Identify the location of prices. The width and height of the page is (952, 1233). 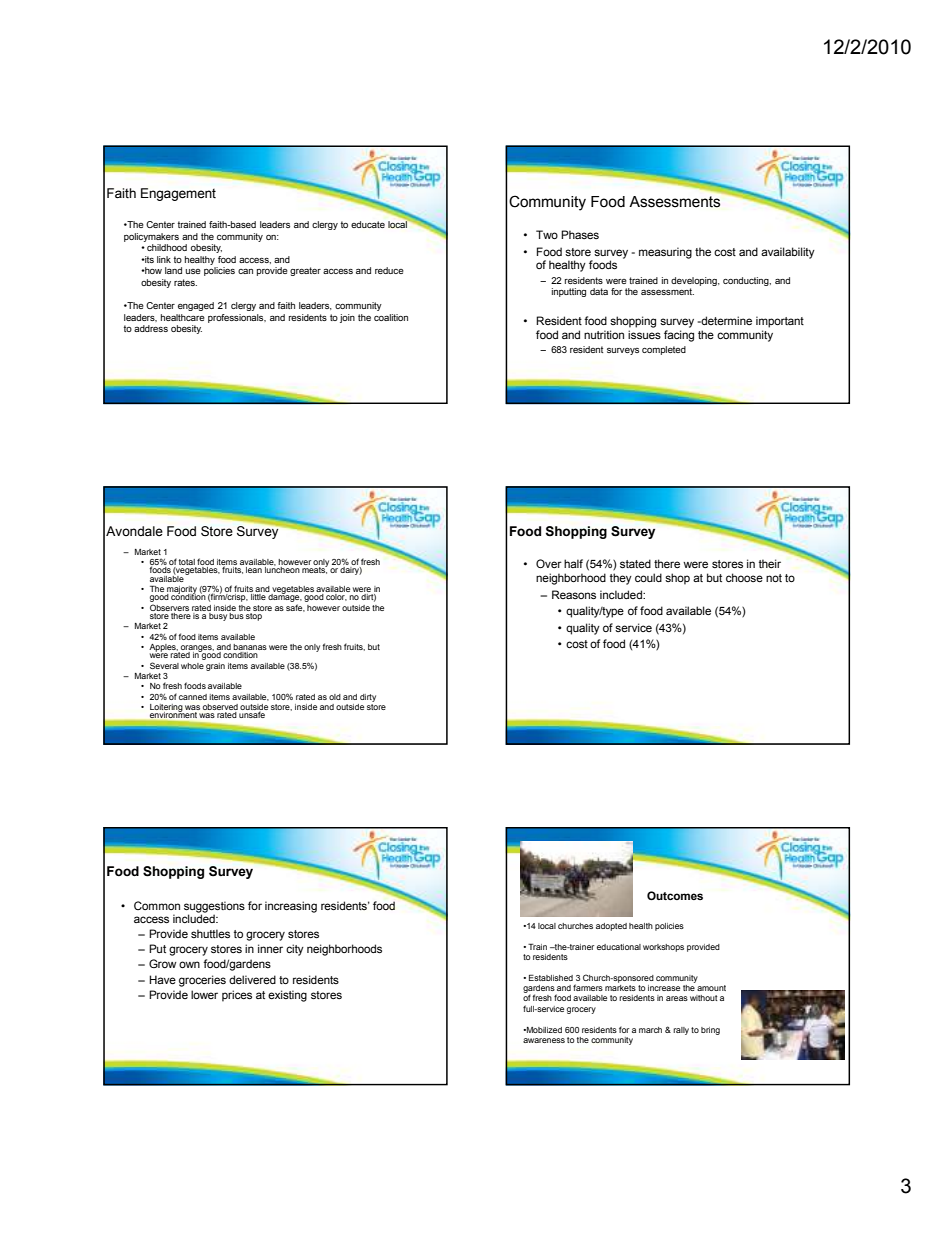
(237, 996).
